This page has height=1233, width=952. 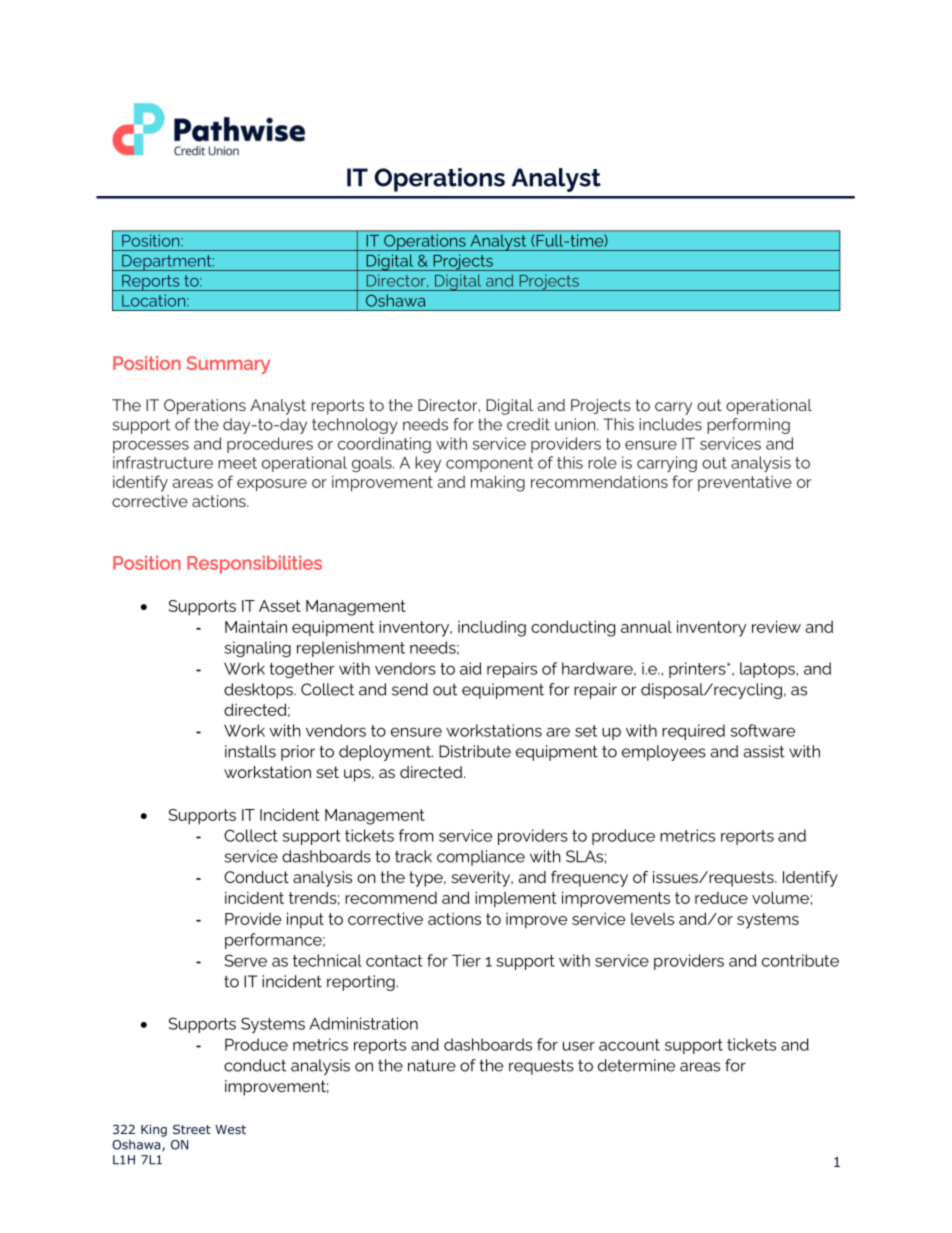 What do you see at coordinates (432, 1065) in the page?
I see `nature` at bounding box center [432, 1065].
